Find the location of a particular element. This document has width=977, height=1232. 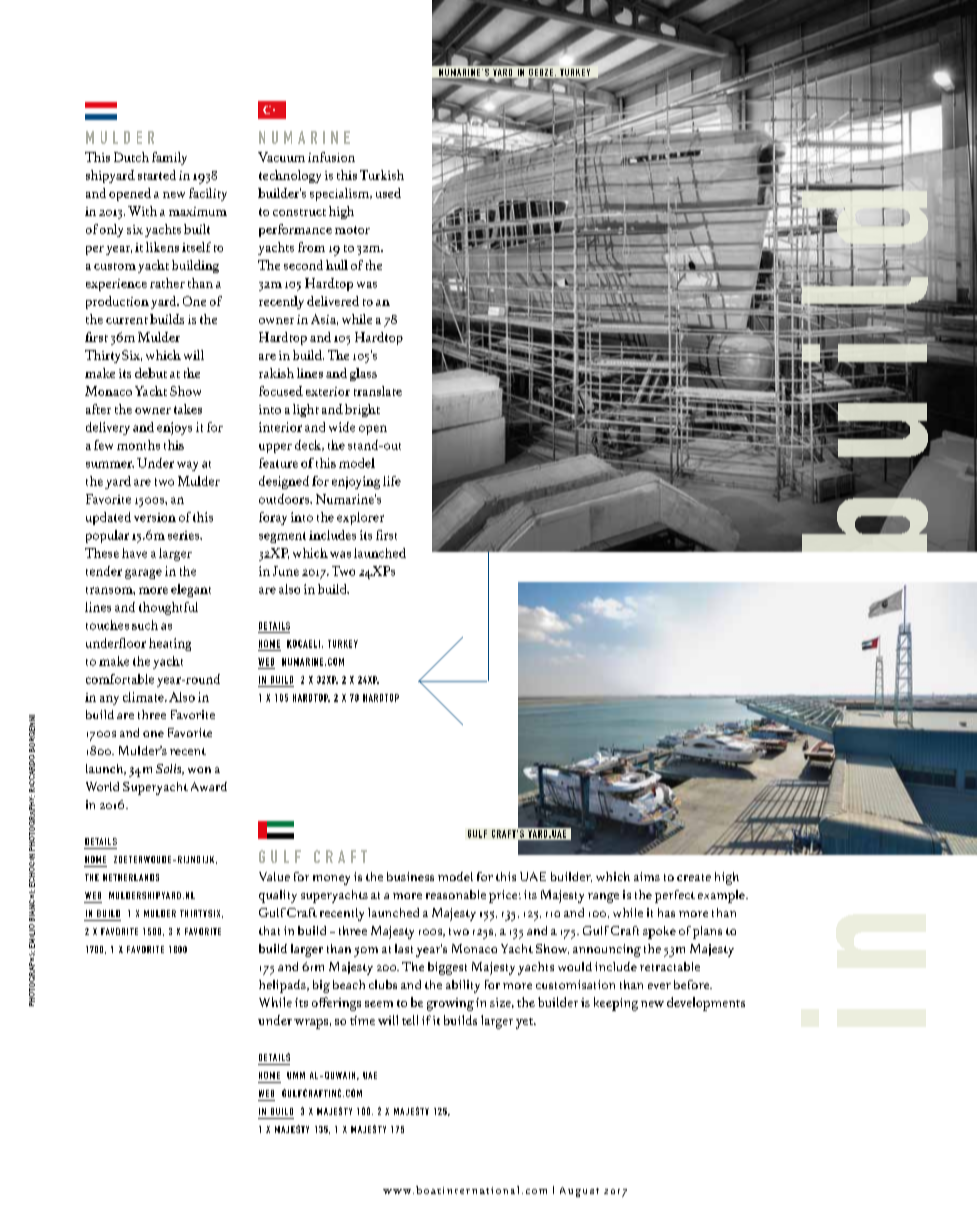

Turkish is located at coordinates (382, 175).
